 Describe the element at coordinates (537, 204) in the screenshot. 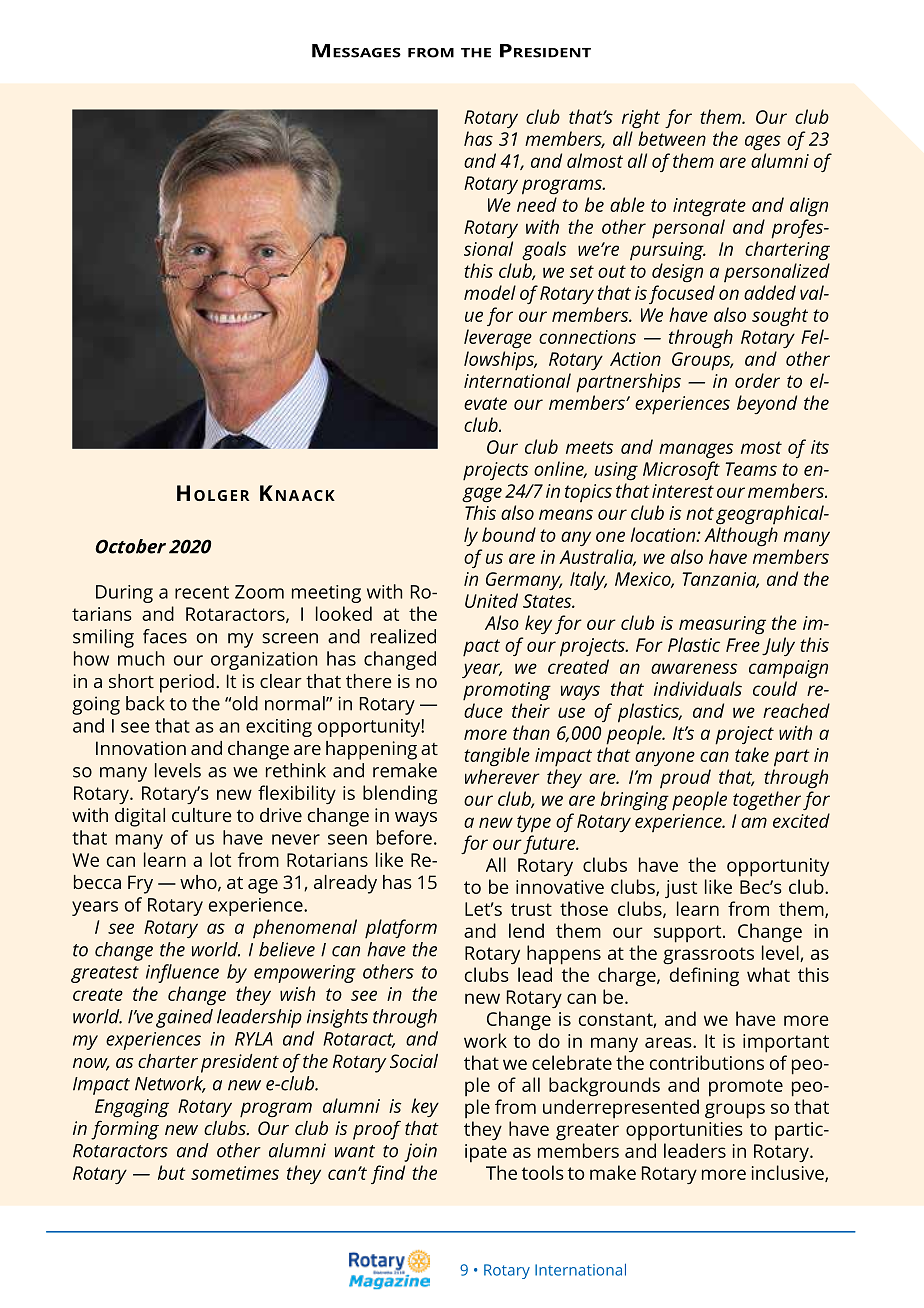

I see `need` at that location.
